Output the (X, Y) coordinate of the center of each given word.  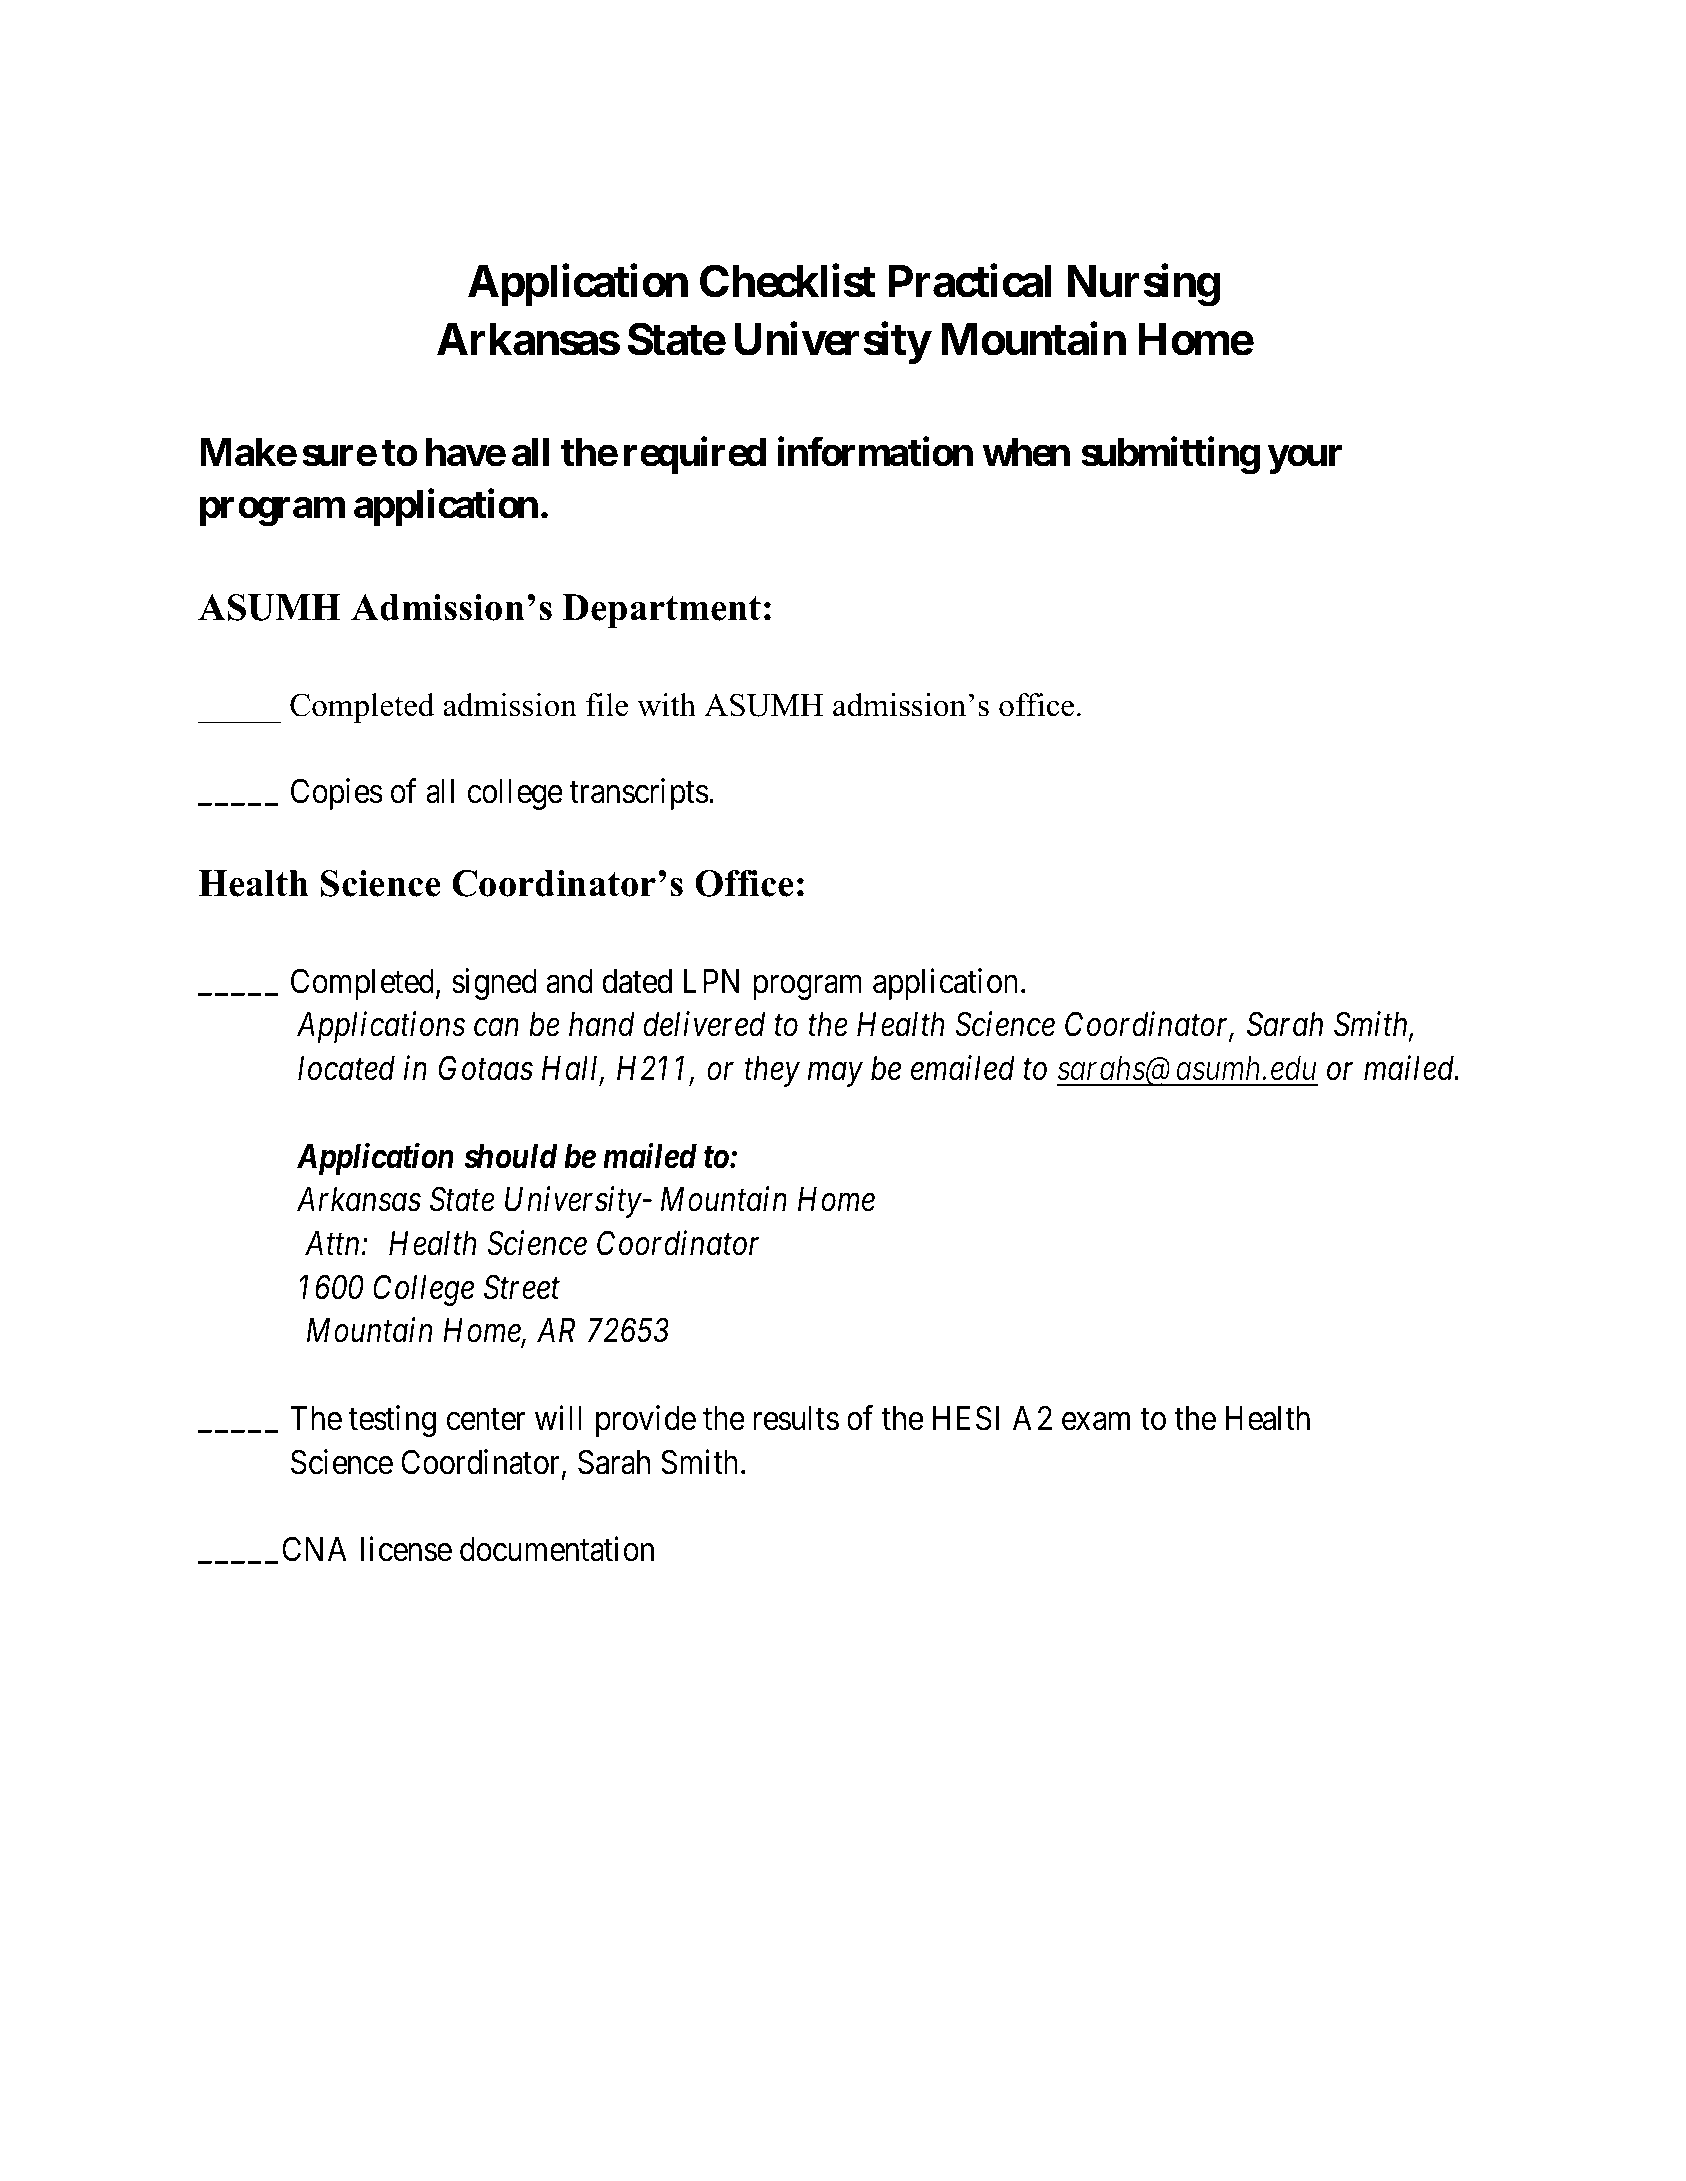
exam (1096, 1422)
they (772, 1071)
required (695, 456)
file (607, 705)
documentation (557, 1549)
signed (494, 984)
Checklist (788, 281)
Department (661, 611)
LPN (711, 981)
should (511, 1156)
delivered (704, 1024)
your (1305, 460)
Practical (970, 281)
